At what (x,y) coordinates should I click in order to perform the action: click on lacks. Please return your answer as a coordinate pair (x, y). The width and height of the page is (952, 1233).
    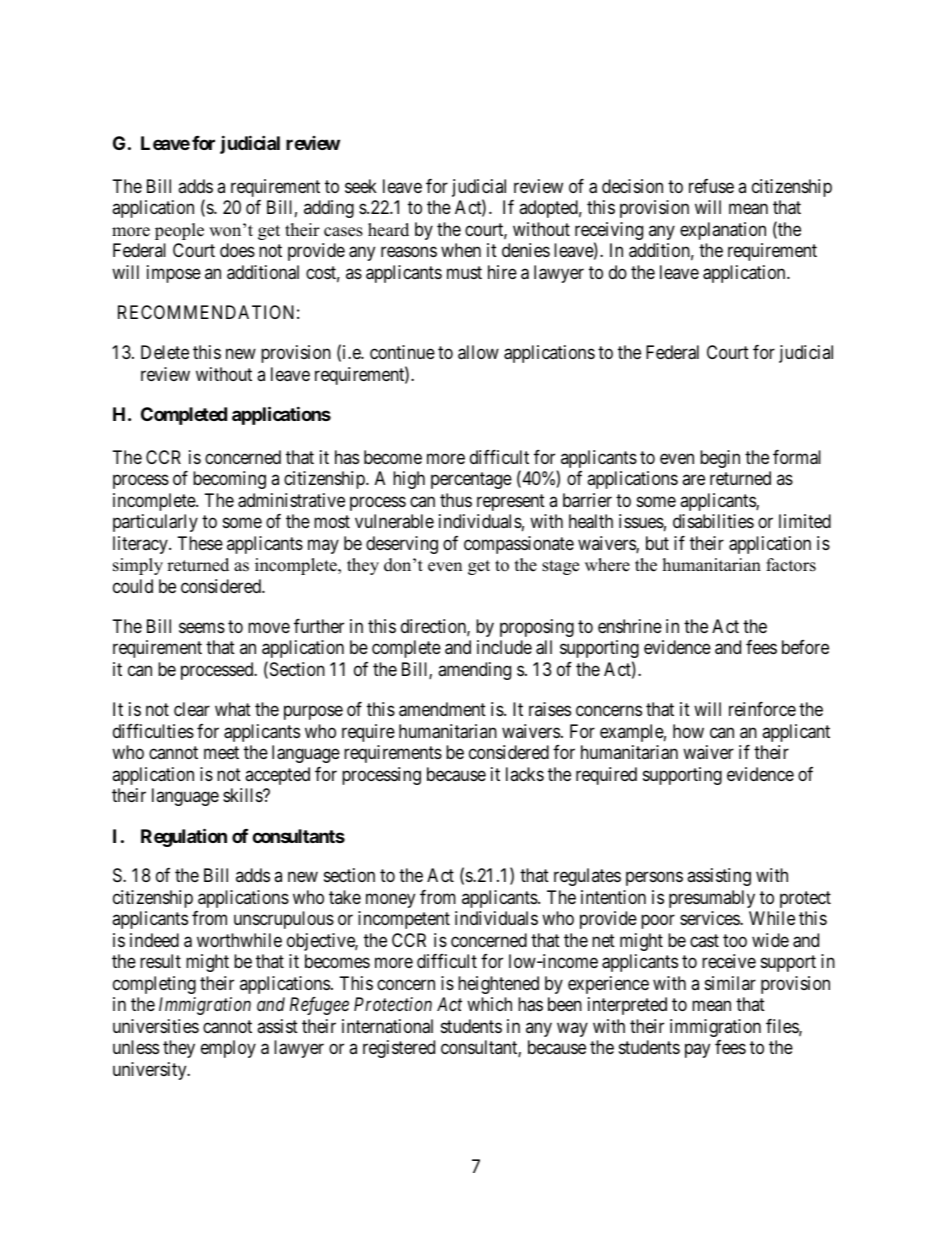
    Looking at the image, I should click on (525, 774).
